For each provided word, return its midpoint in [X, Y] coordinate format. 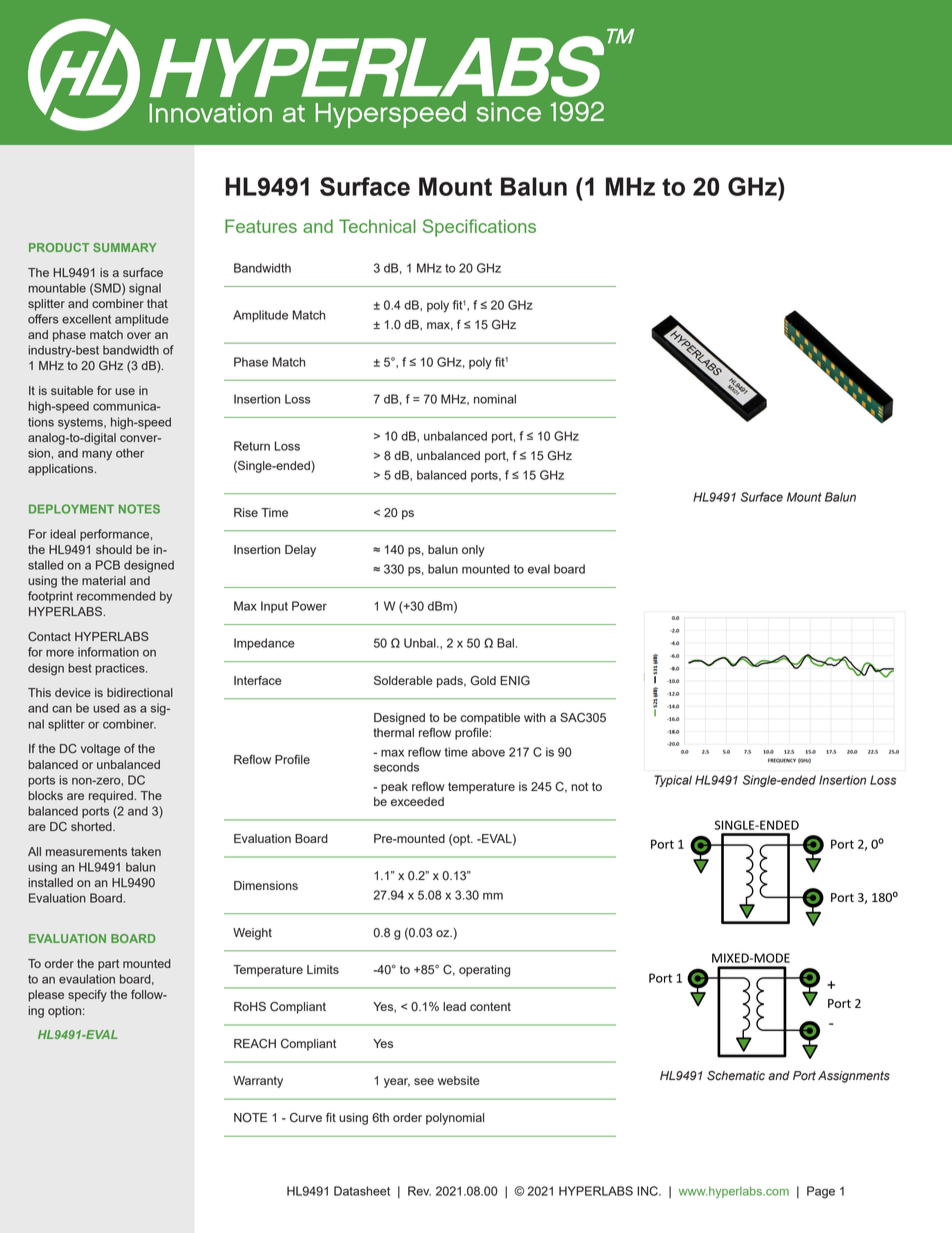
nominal [495, 399]
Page [821, 1192]
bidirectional [140, 692]
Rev [419, 1191]
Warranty [258, 1082]
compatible [490, 719]
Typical [673, 781]
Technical [377, 226]
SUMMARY [125, 247]
